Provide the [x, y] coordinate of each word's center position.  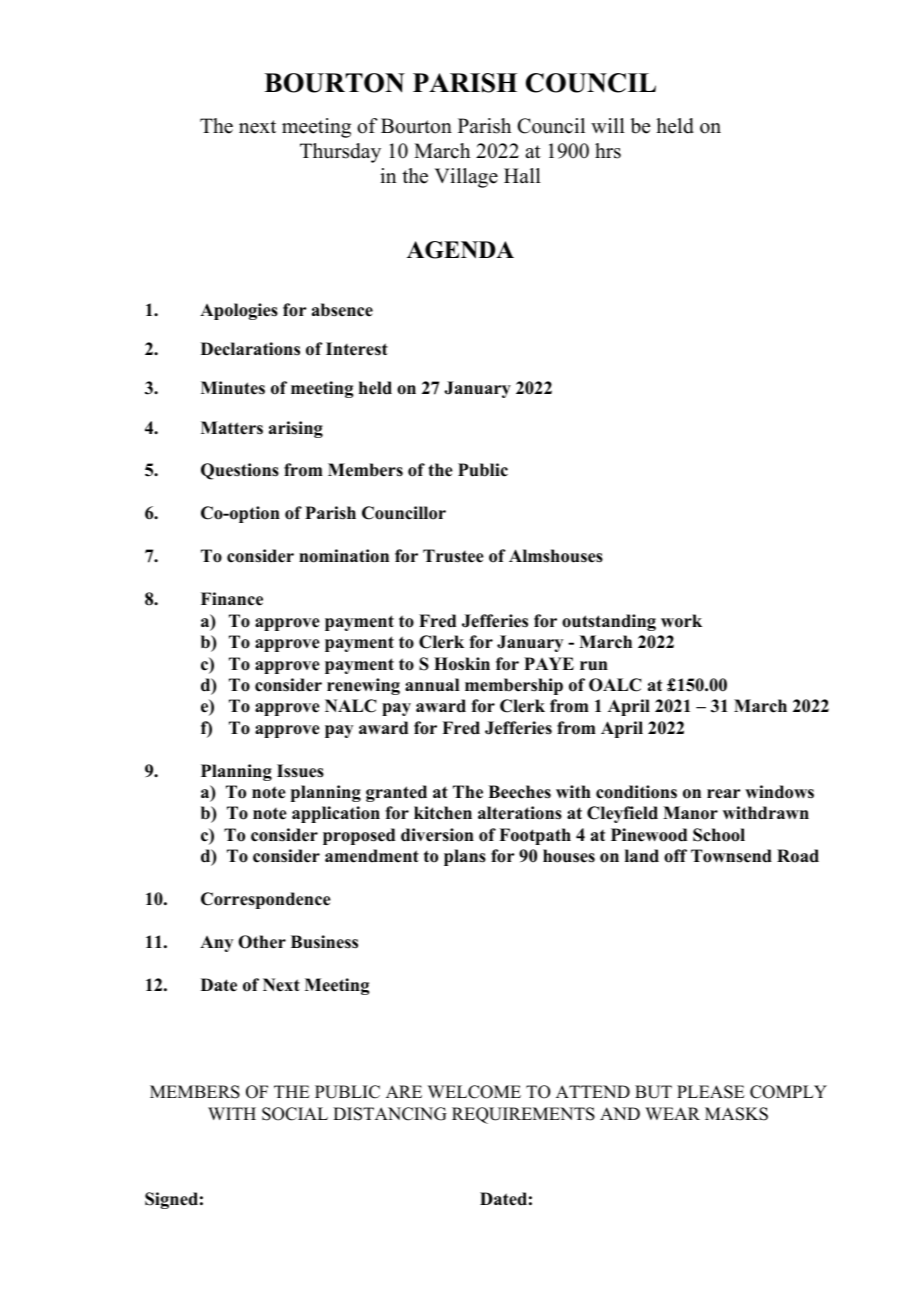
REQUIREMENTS [523, 1115]
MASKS [736, 1114]
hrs [608, 151]
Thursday [340, 153]
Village [466, 178]
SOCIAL [295, 1114]
